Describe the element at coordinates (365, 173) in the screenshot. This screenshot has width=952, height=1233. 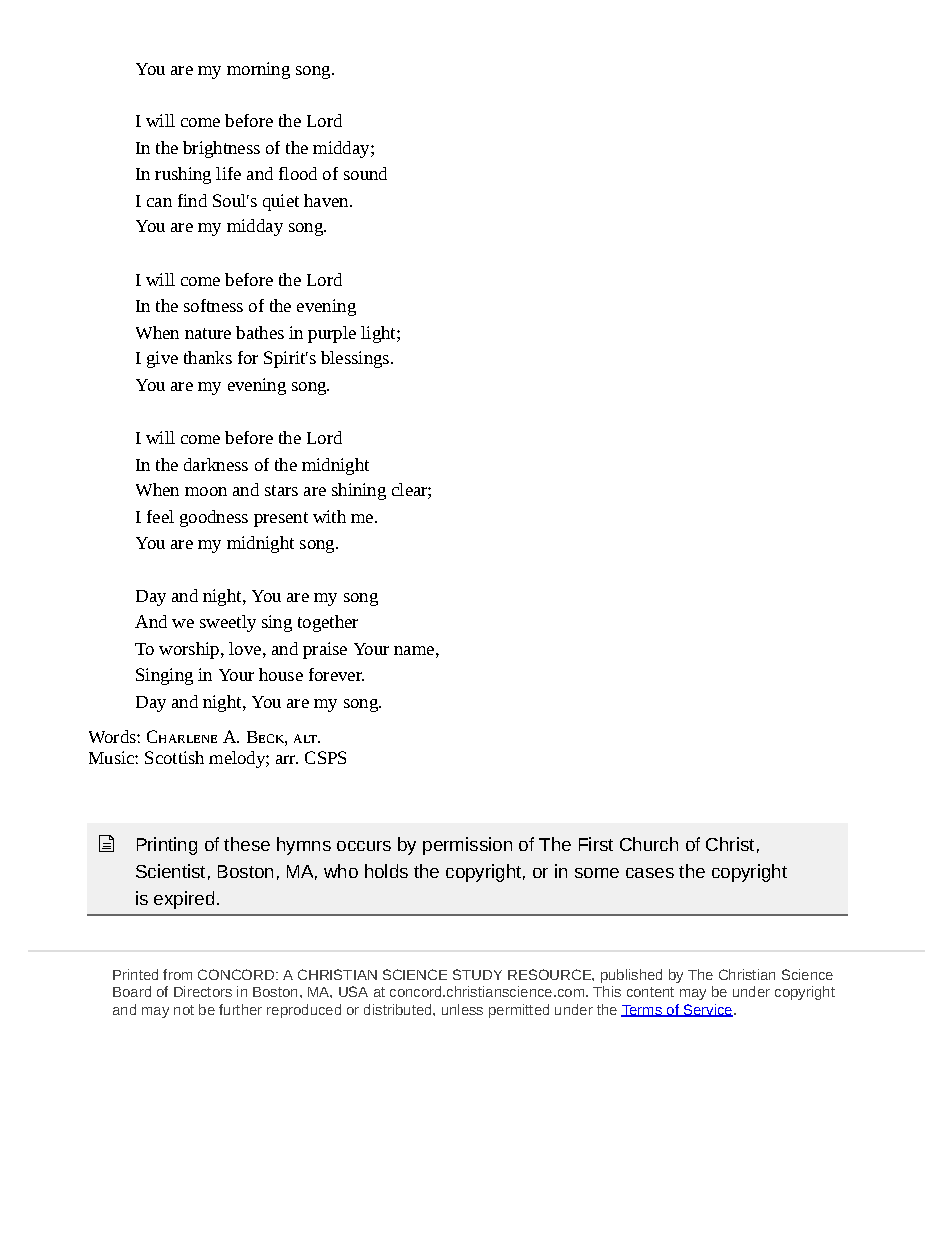
I see `sound` at that location.
